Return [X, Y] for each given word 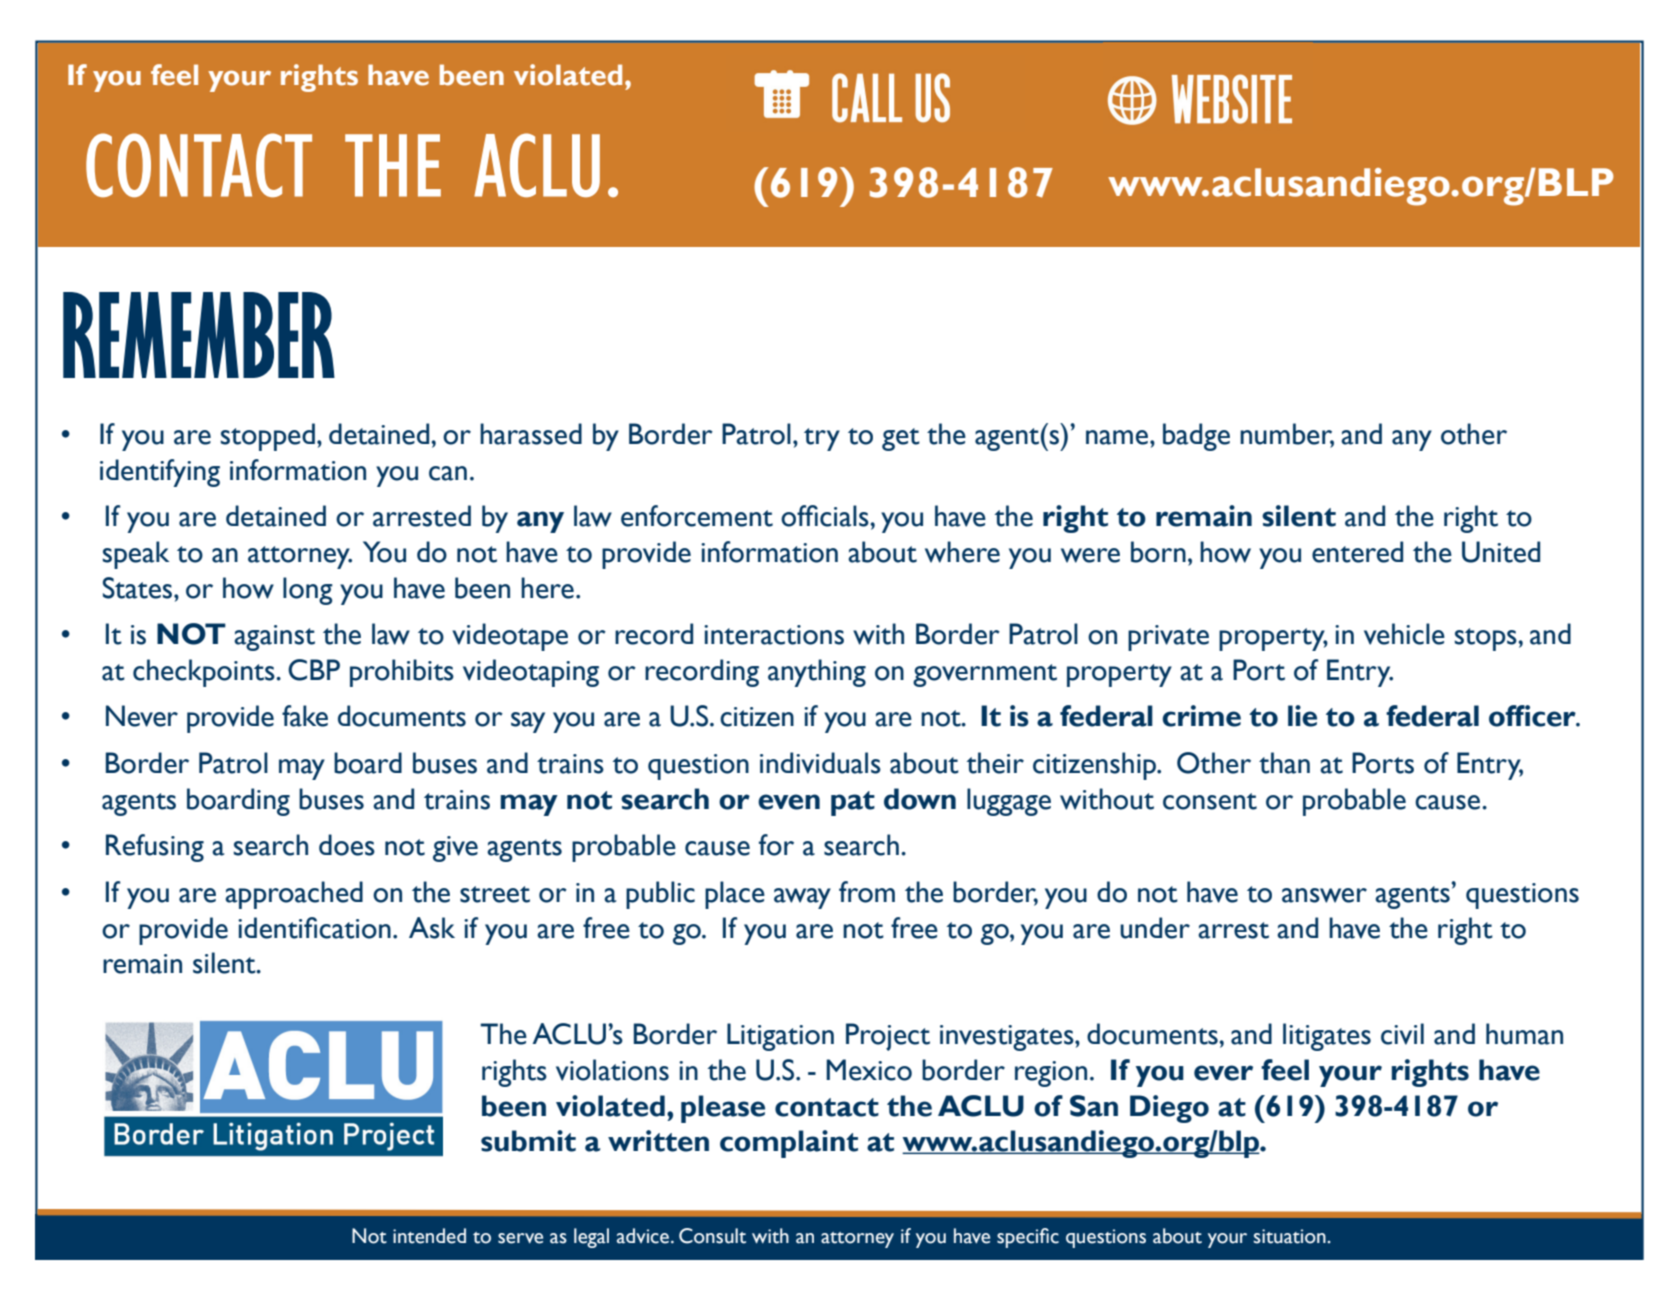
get [901, 439]
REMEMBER [199, 335]
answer [1324, 895]
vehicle [1404, 634]
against [274, 638]
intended [429, 1236]
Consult [712, 1236]
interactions [774, 635]
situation [1291, 1236]
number [1287, 435]
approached [294, 895]
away [802, 898]
